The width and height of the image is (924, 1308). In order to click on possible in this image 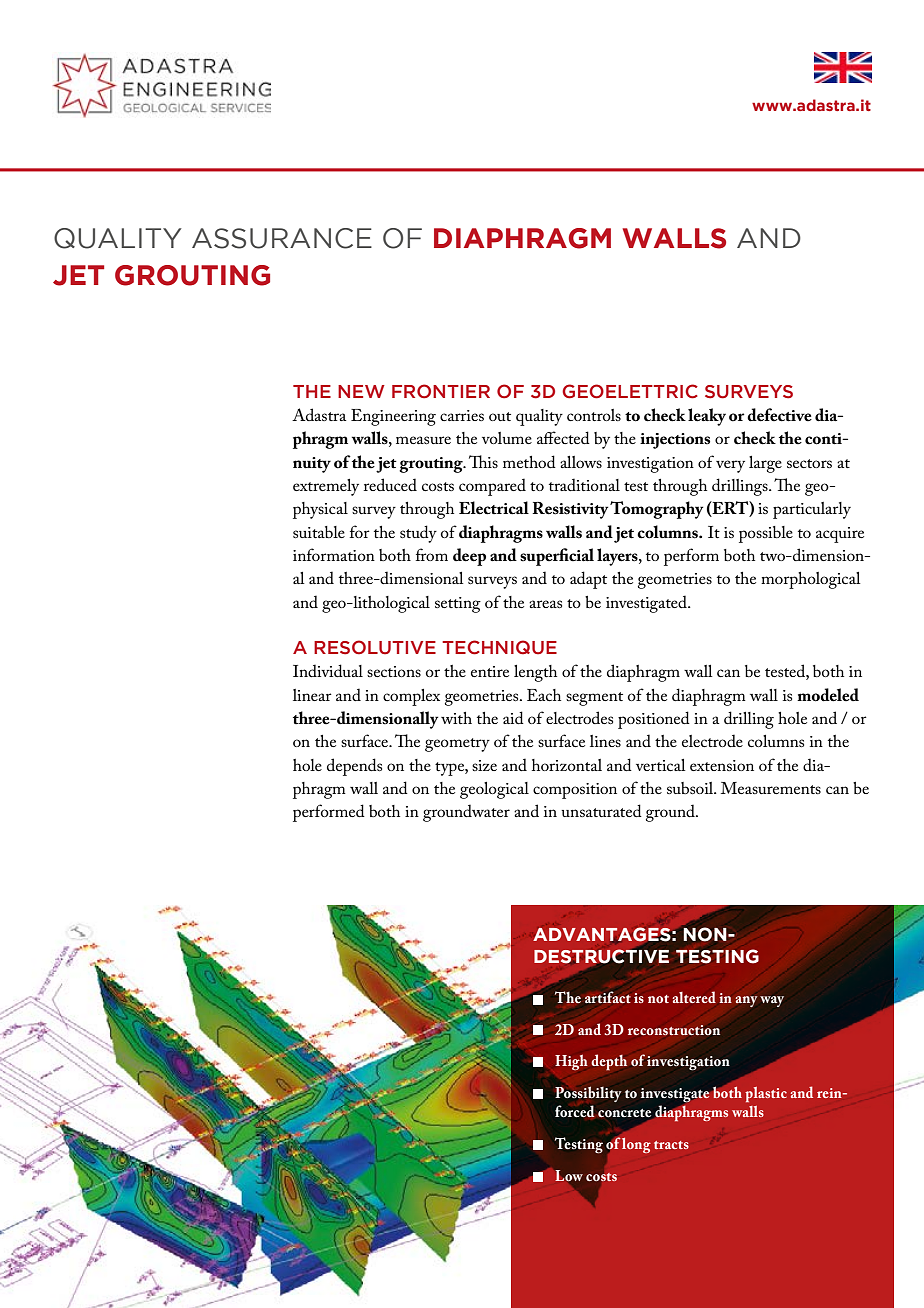, I will do `click(766, 534)`.
